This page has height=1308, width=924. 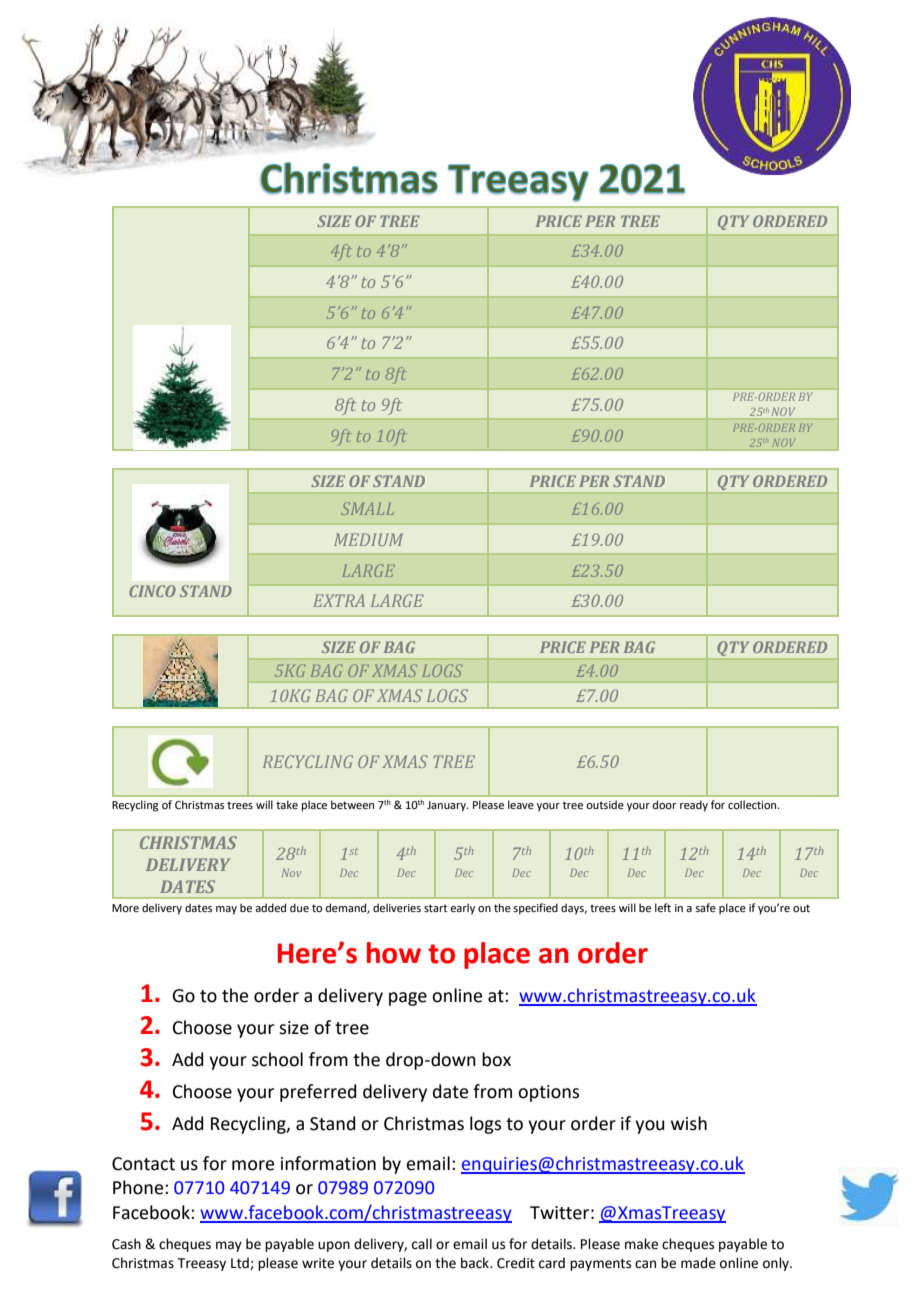 What do you see at coordinates (287, 804) in the page?
I see `take` at bounding box center [287, 804].
